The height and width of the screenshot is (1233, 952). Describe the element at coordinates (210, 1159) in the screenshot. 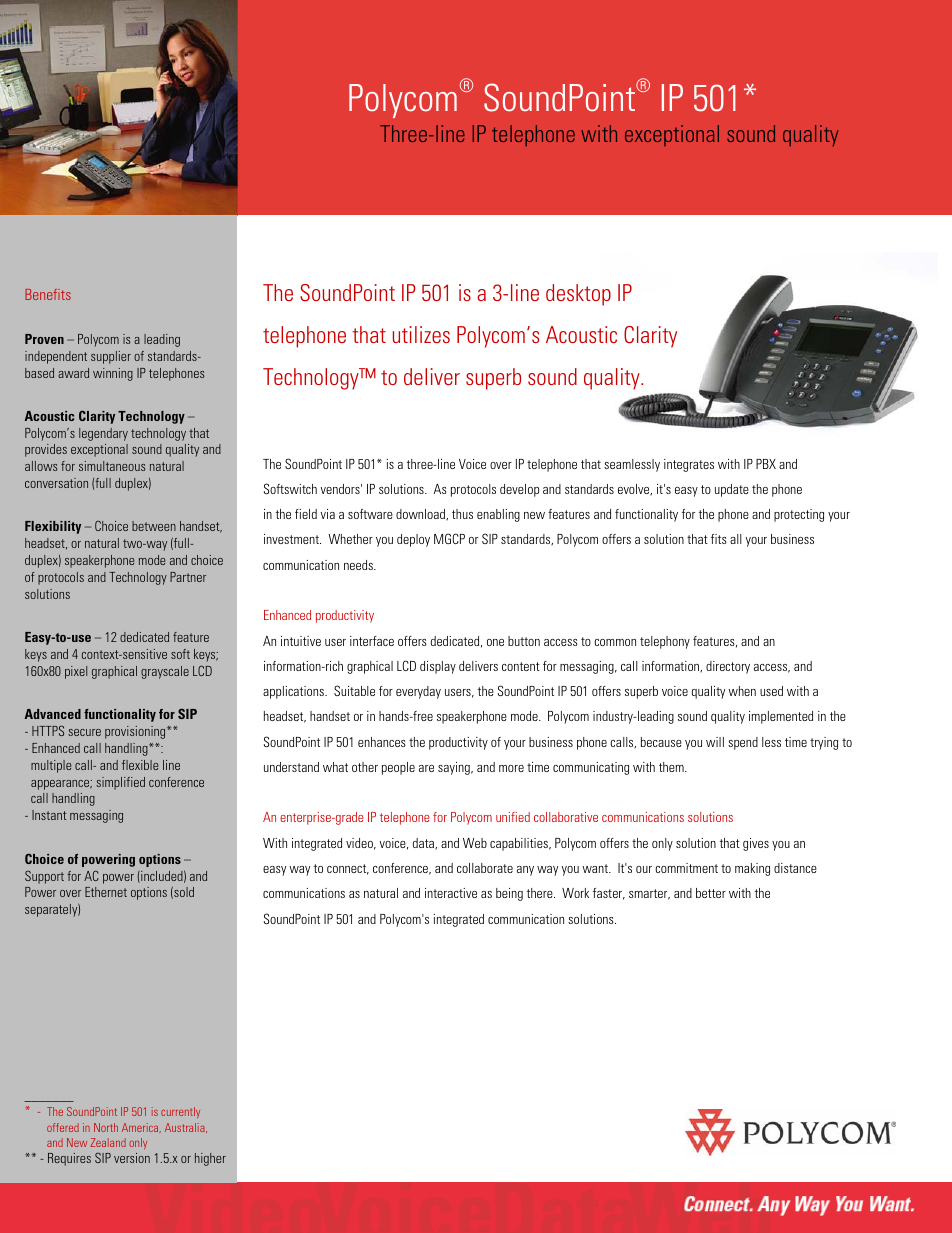

I see `higher` at that location.
